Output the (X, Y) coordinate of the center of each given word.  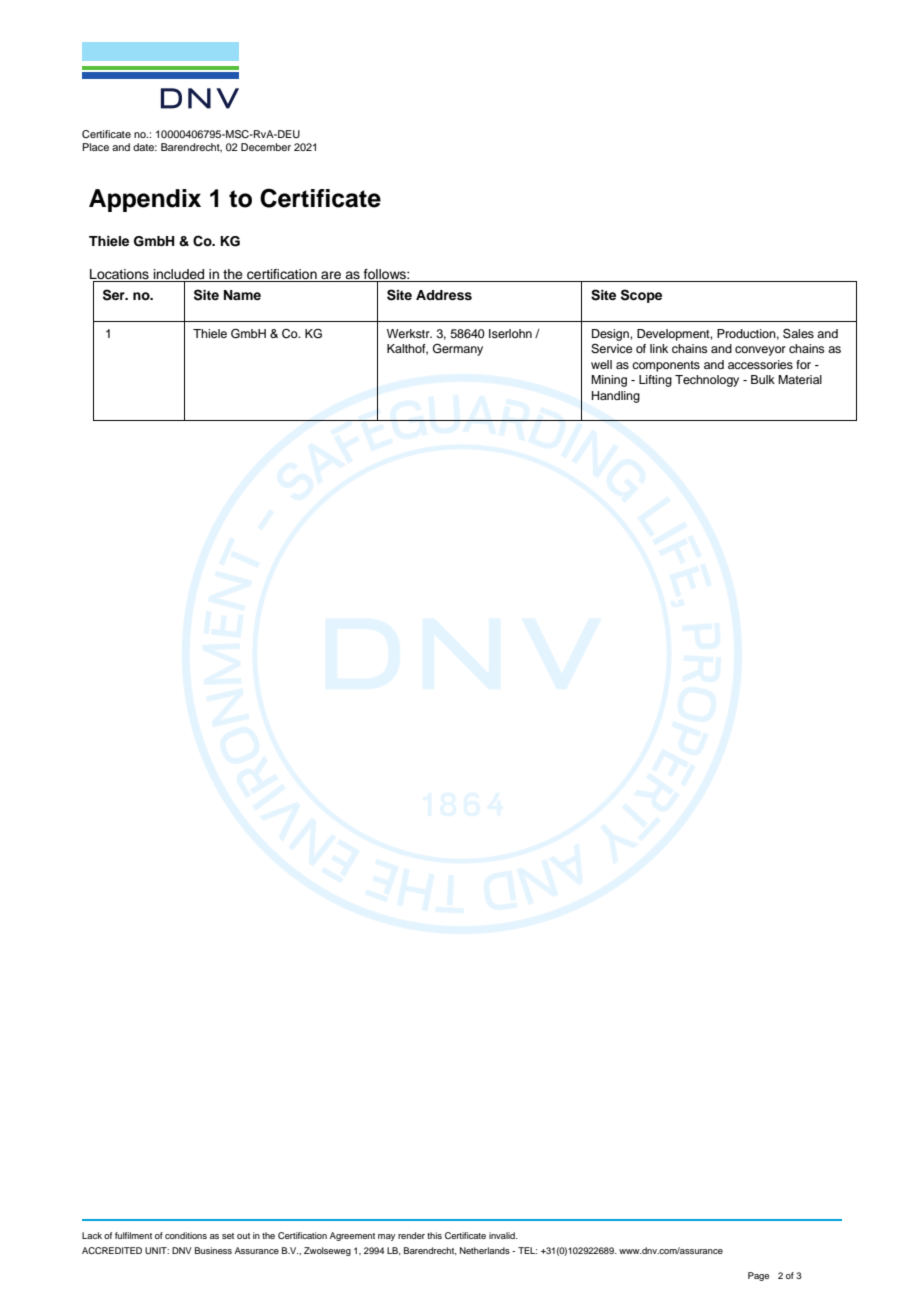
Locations (119, 274)
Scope (641, 296)
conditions (186, 1235)
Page (758, 1276)
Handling (616, 397)
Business (213, 1250)
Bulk (763, 379)
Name (242, 295)
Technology (707, 381)
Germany (458, 350)
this (434, 1235)
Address (444, 295)
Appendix (145, 200)
